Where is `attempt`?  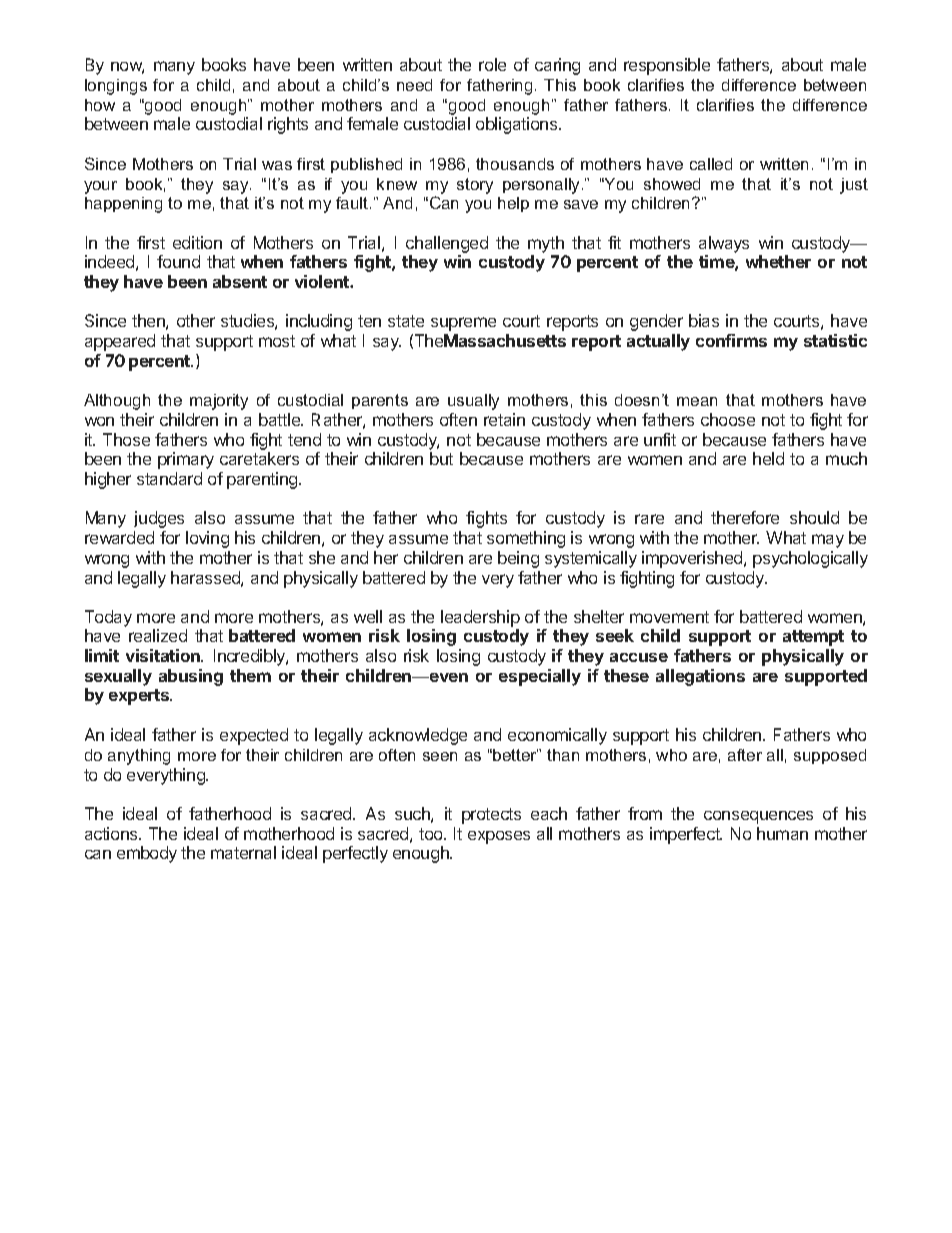
attempt is located at coordinates (813, 638).
